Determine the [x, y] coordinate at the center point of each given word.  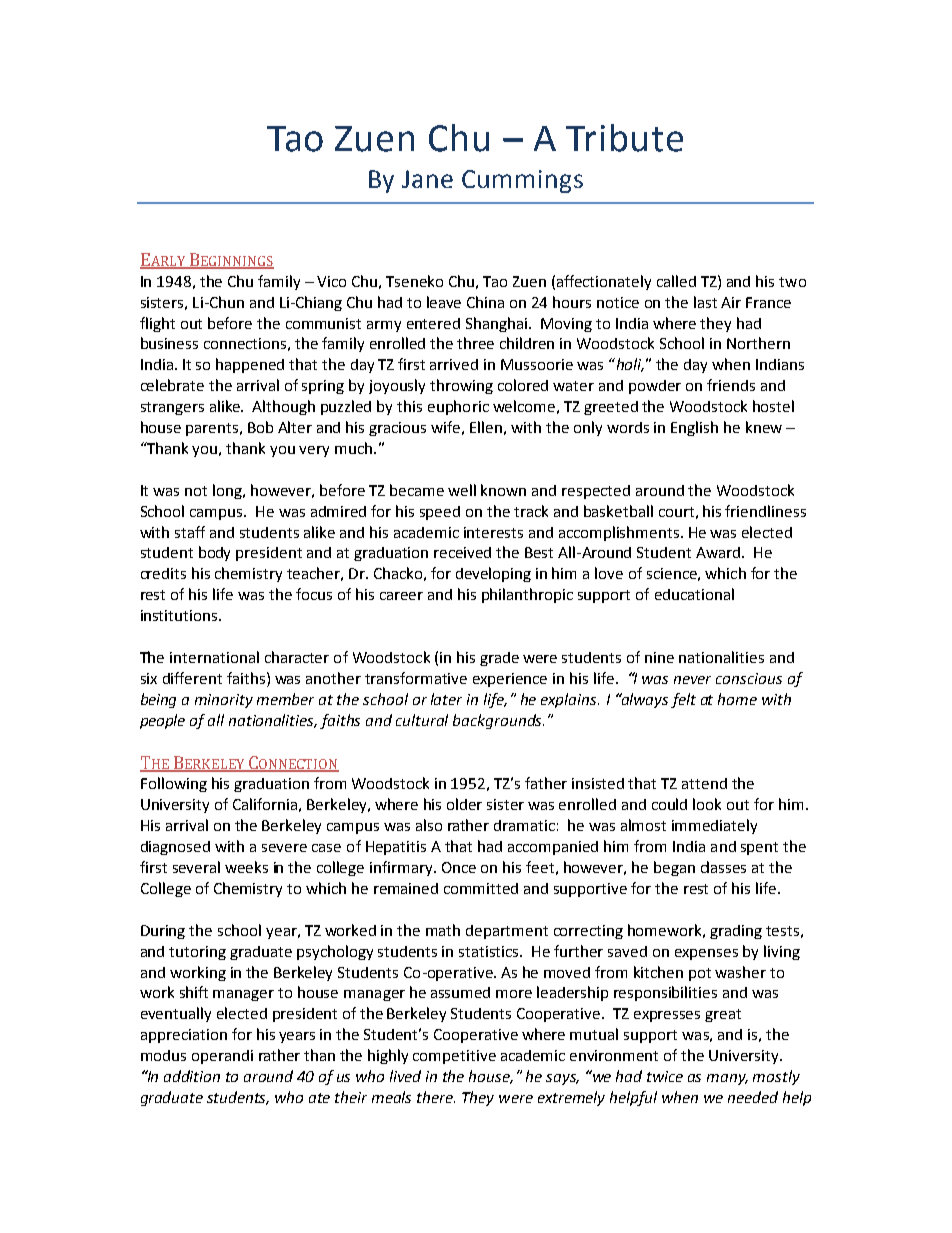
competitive [454, 1057]
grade [499, 659]
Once [459, 867]
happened [250, 365]
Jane [427, 179]
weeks [246, 867]
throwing [461, 386]
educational [694, 594]
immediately [714, 826]
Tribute [624, 138]
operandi [222, 1057]
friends [731, 385]
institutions [180, 615]
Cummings [522, 181]
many [727, 1079]
